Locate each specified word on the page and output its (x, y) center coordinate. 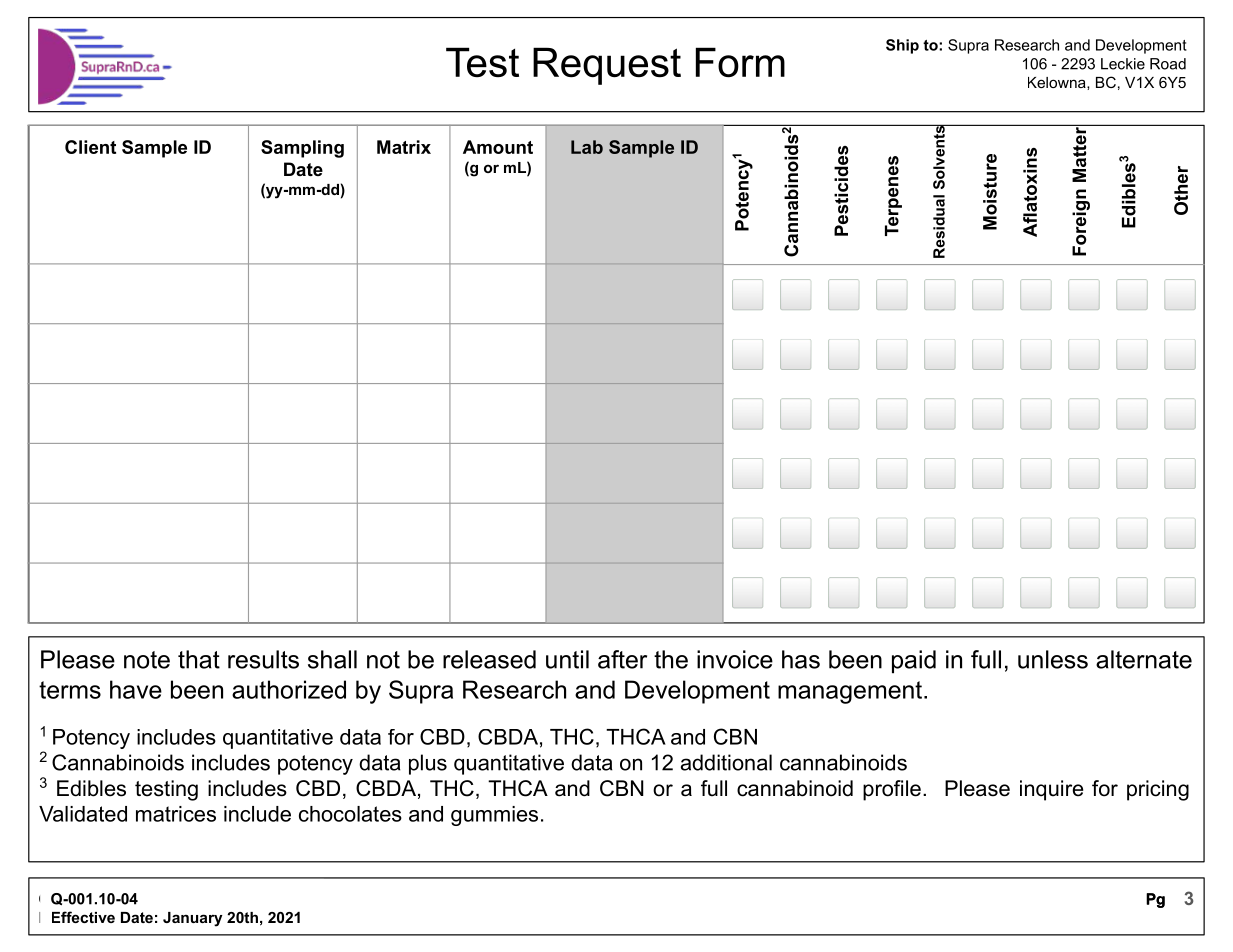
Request (607, 66)
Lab (587, 147)
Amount (498, 147)
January (193, 919)
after (622, 659)
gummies (494, 816)
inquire (1051, 790)
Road (1168, 64)
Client (90, 147)
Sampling (302, 149)
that (199, 659)
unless (1053, 659)
